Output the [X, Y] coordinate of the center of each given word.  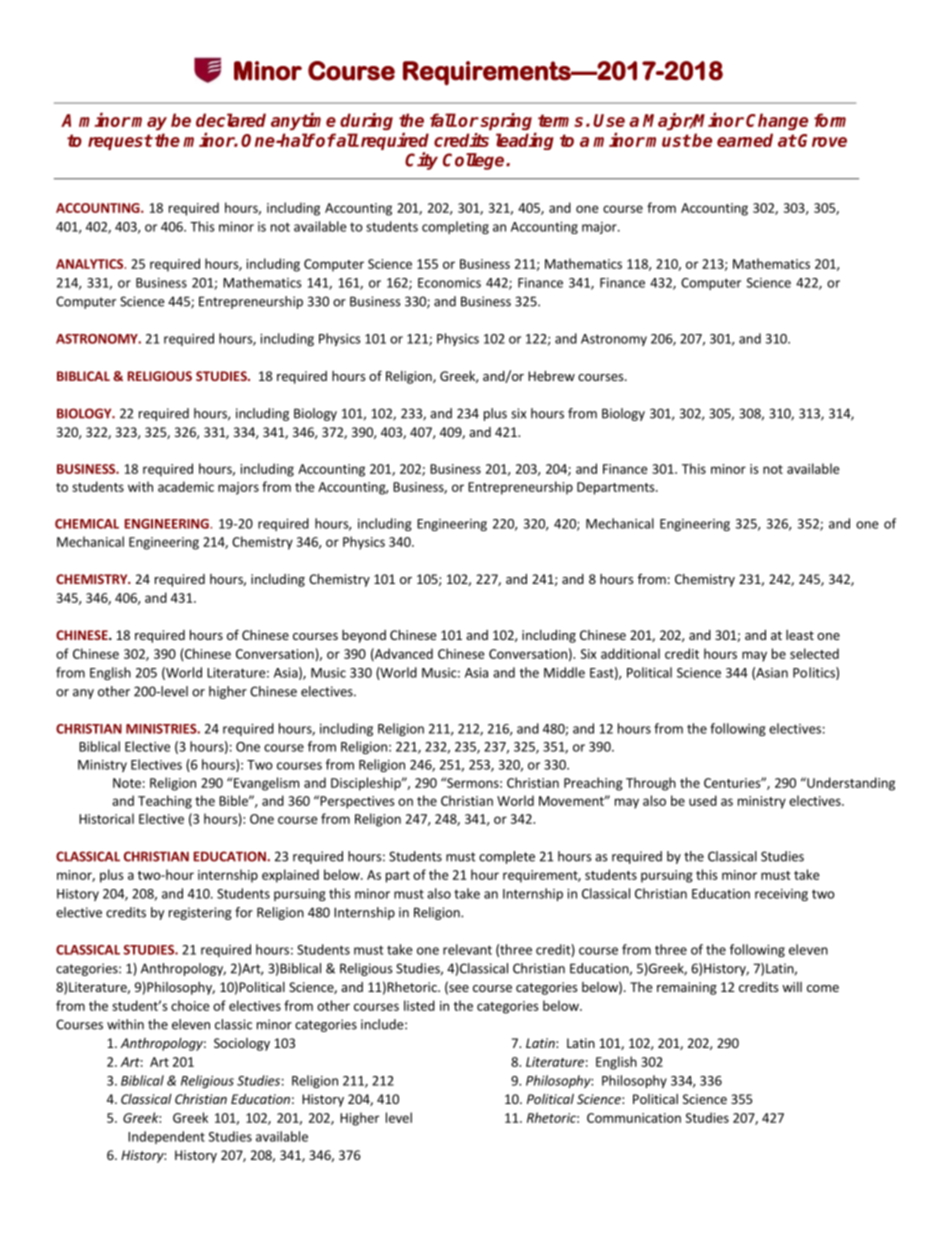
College [475, 161]
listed [419, 1005]
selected [814, 653]
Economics [449, 283]
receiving [781, 895]
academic [186, 486]
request [120, 142]
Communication [634, 1118]
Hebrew [551, 376]
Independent [166, 1137]
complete [507, 857]
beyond [364, 636]
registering [200, 913]
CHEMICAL [87, 524]
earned [745, 140]
